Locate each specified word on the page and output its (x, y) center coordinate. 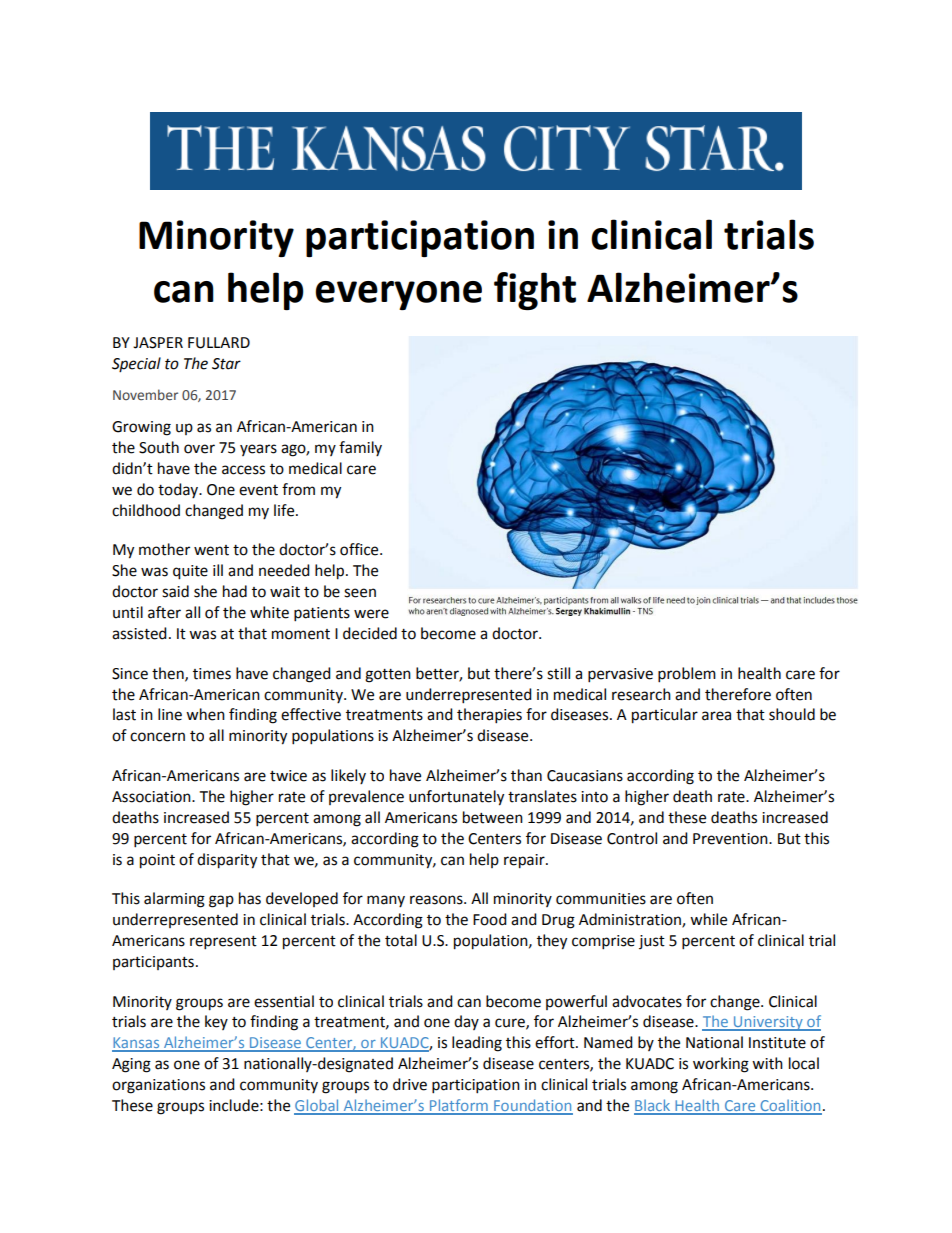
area (716, 716)
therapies (489, 716)
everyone (398, 295)
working (721, 1065)
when (205, 714)
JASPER (158, 343)
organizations (158, 1086)
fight (535, 291)
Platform (458, 1106)
